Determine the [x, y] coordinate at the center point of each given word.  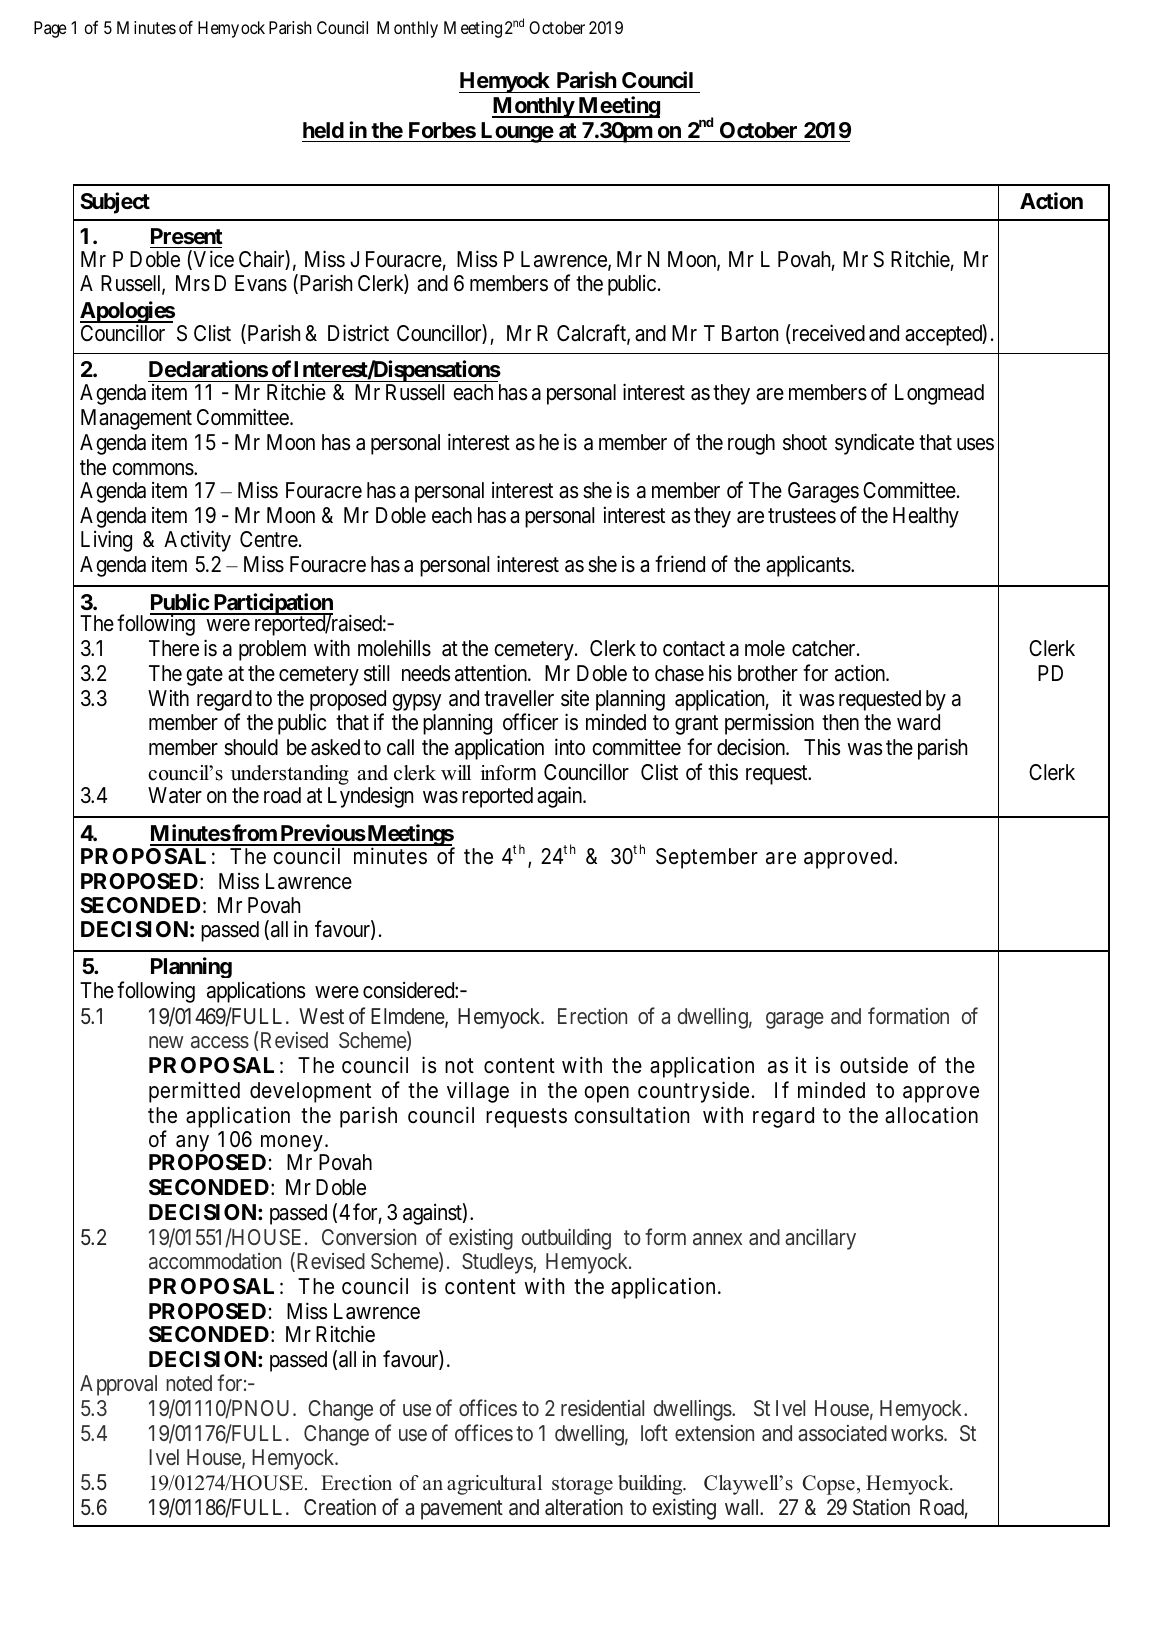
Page [50, 29]
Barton [750, 333]
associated [842, 1433]
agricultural [494, 1485]
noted [189, 1383]
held [323, 130]
